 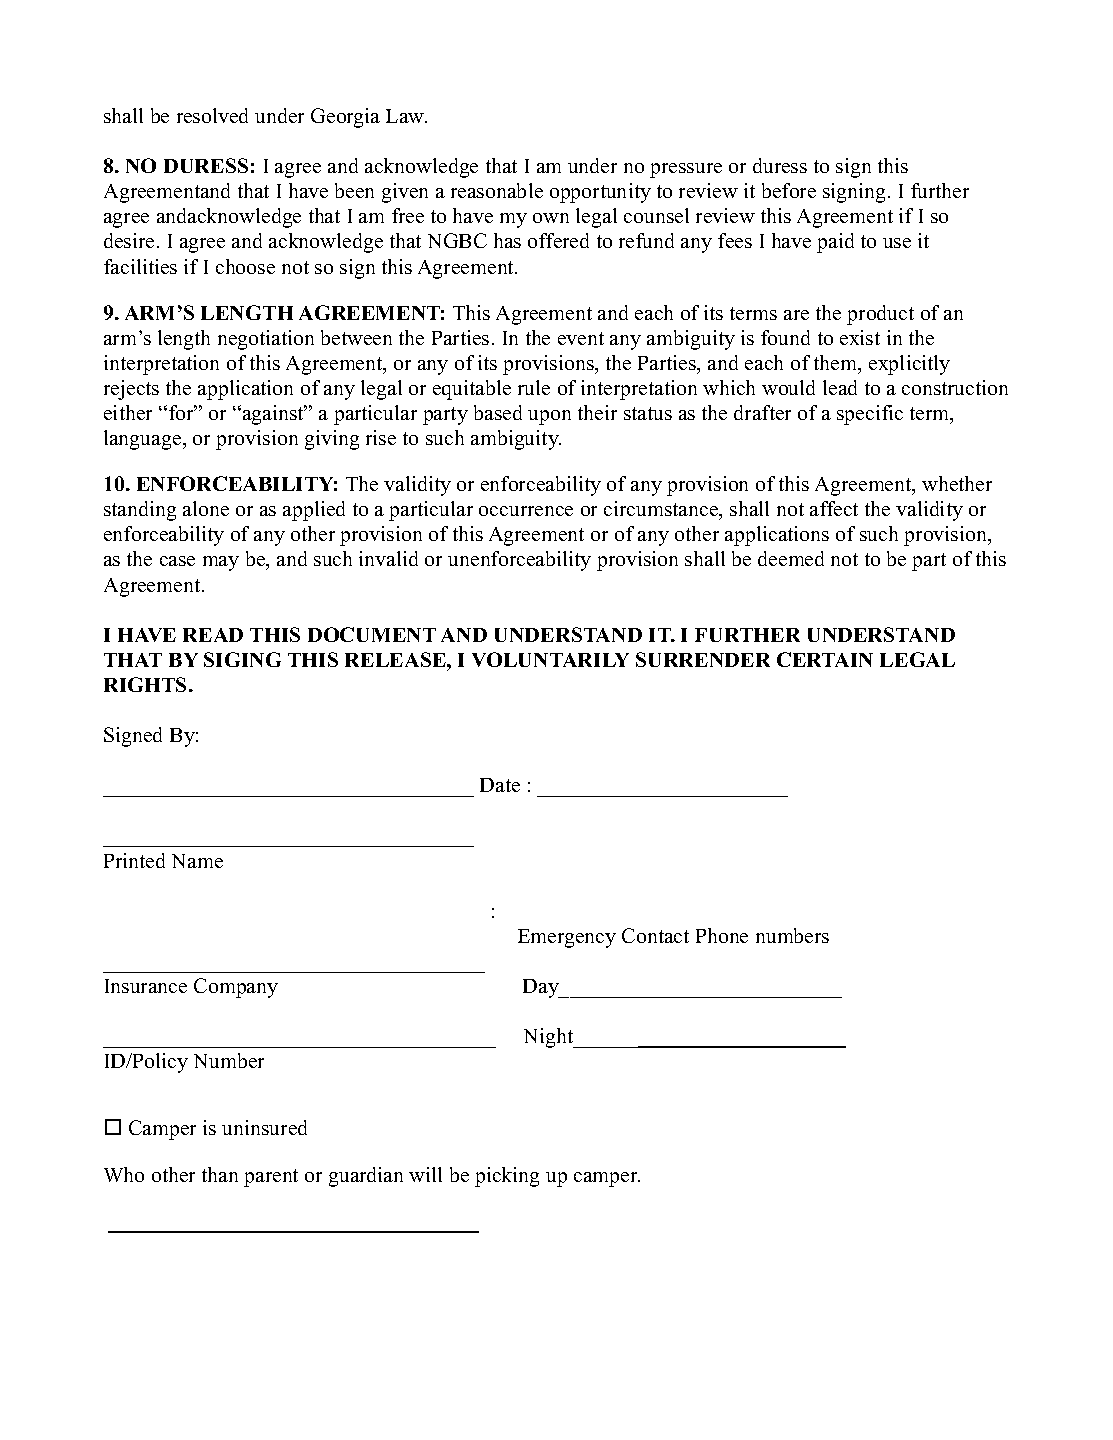 What do you see at coordinates (834, 508) in the page?
I see `affect` at bounding box center [834, 508].
